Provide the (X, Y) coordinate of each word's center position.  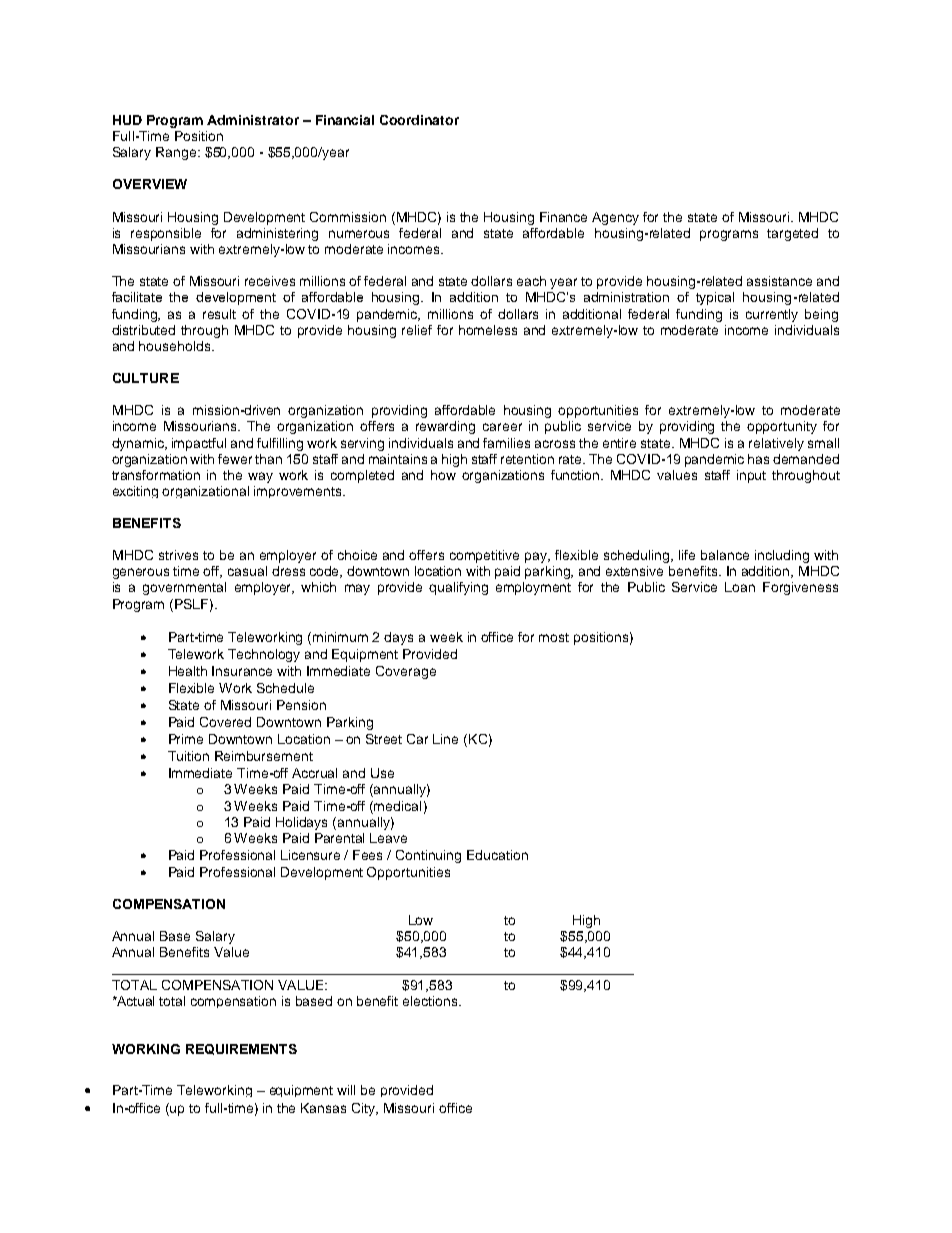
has (758, 459)
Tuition (188, 756)
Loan (740, 587)
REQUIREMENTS (241, 1049)
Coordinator (419, 120)
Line (445, 739)
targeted (792, 234)
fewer (235, 459)
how (443, 475)
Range (177, 153)
